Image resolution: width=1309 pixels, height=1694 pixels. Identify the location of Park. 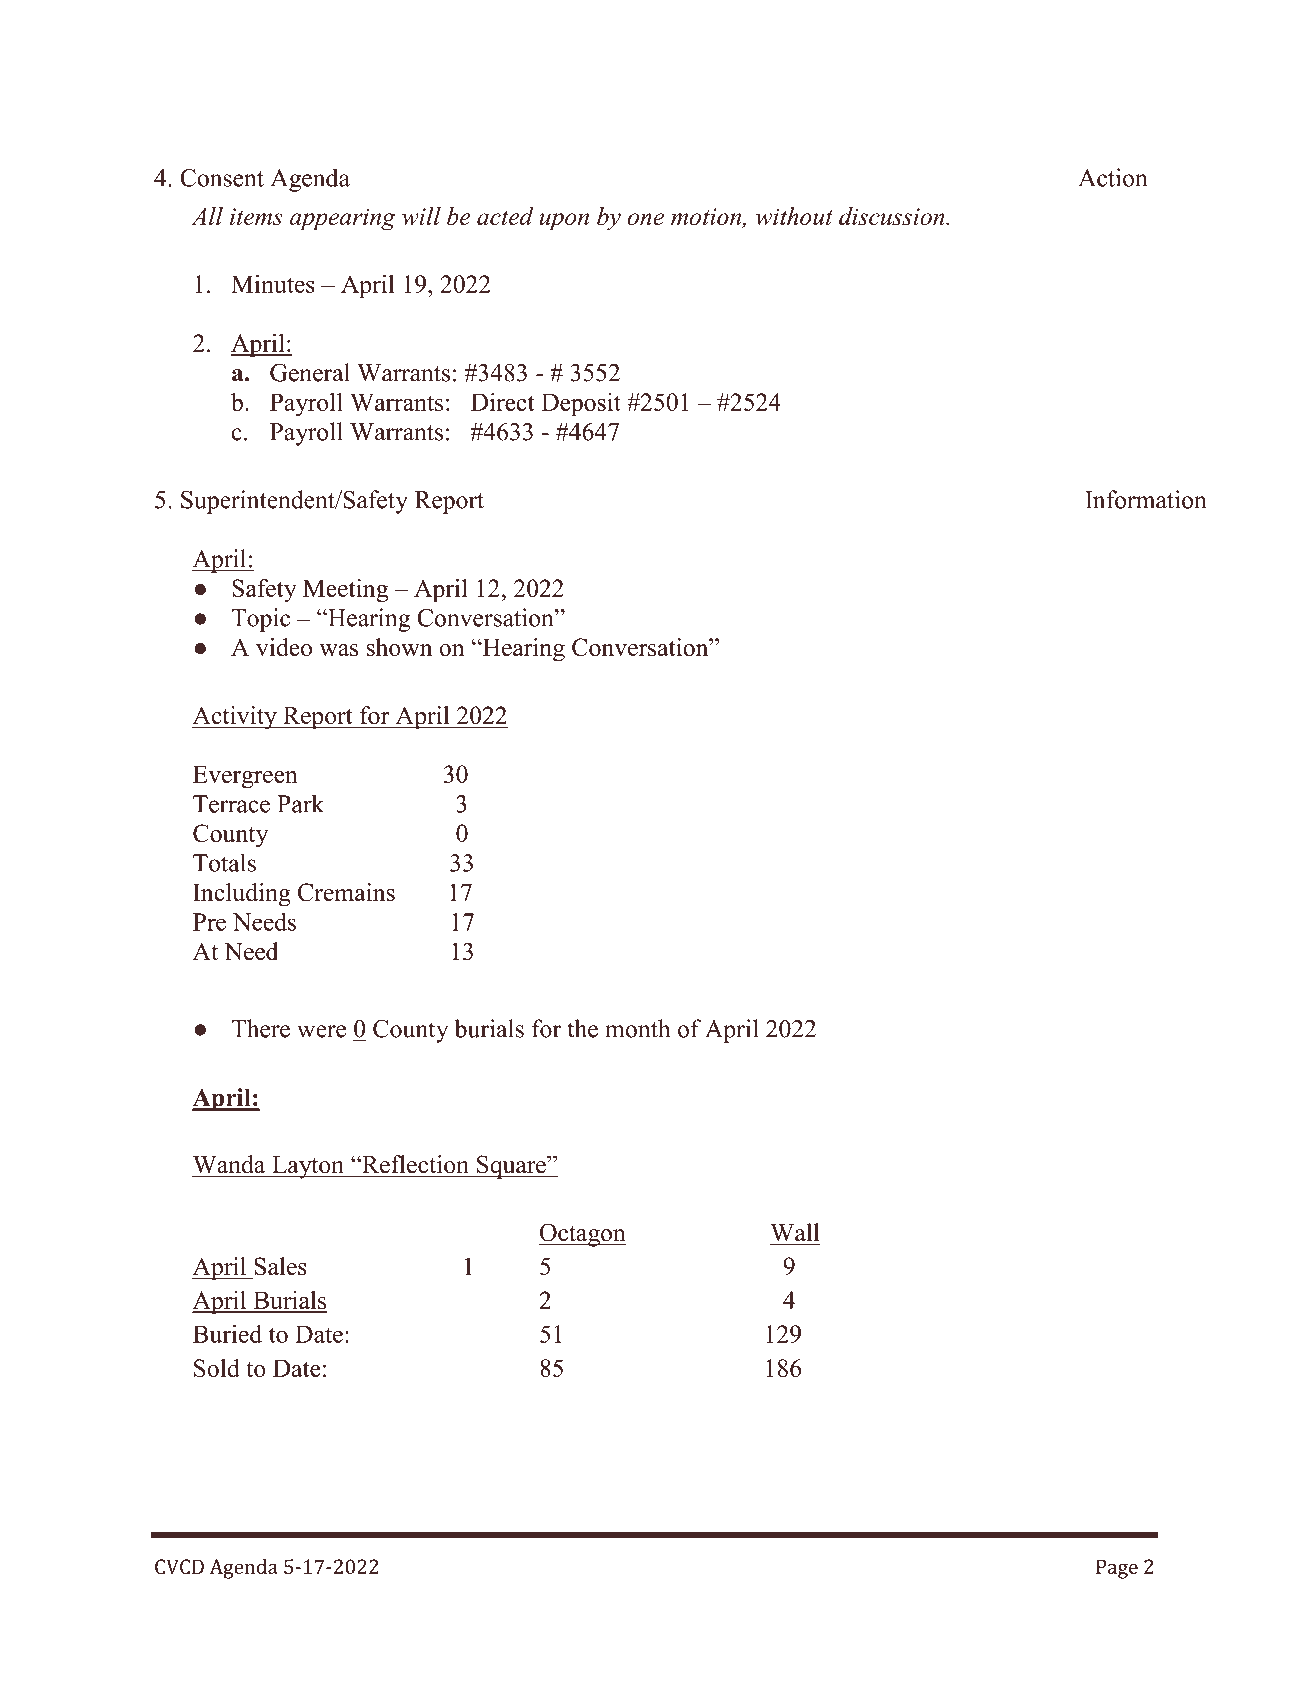
(300, 803).
